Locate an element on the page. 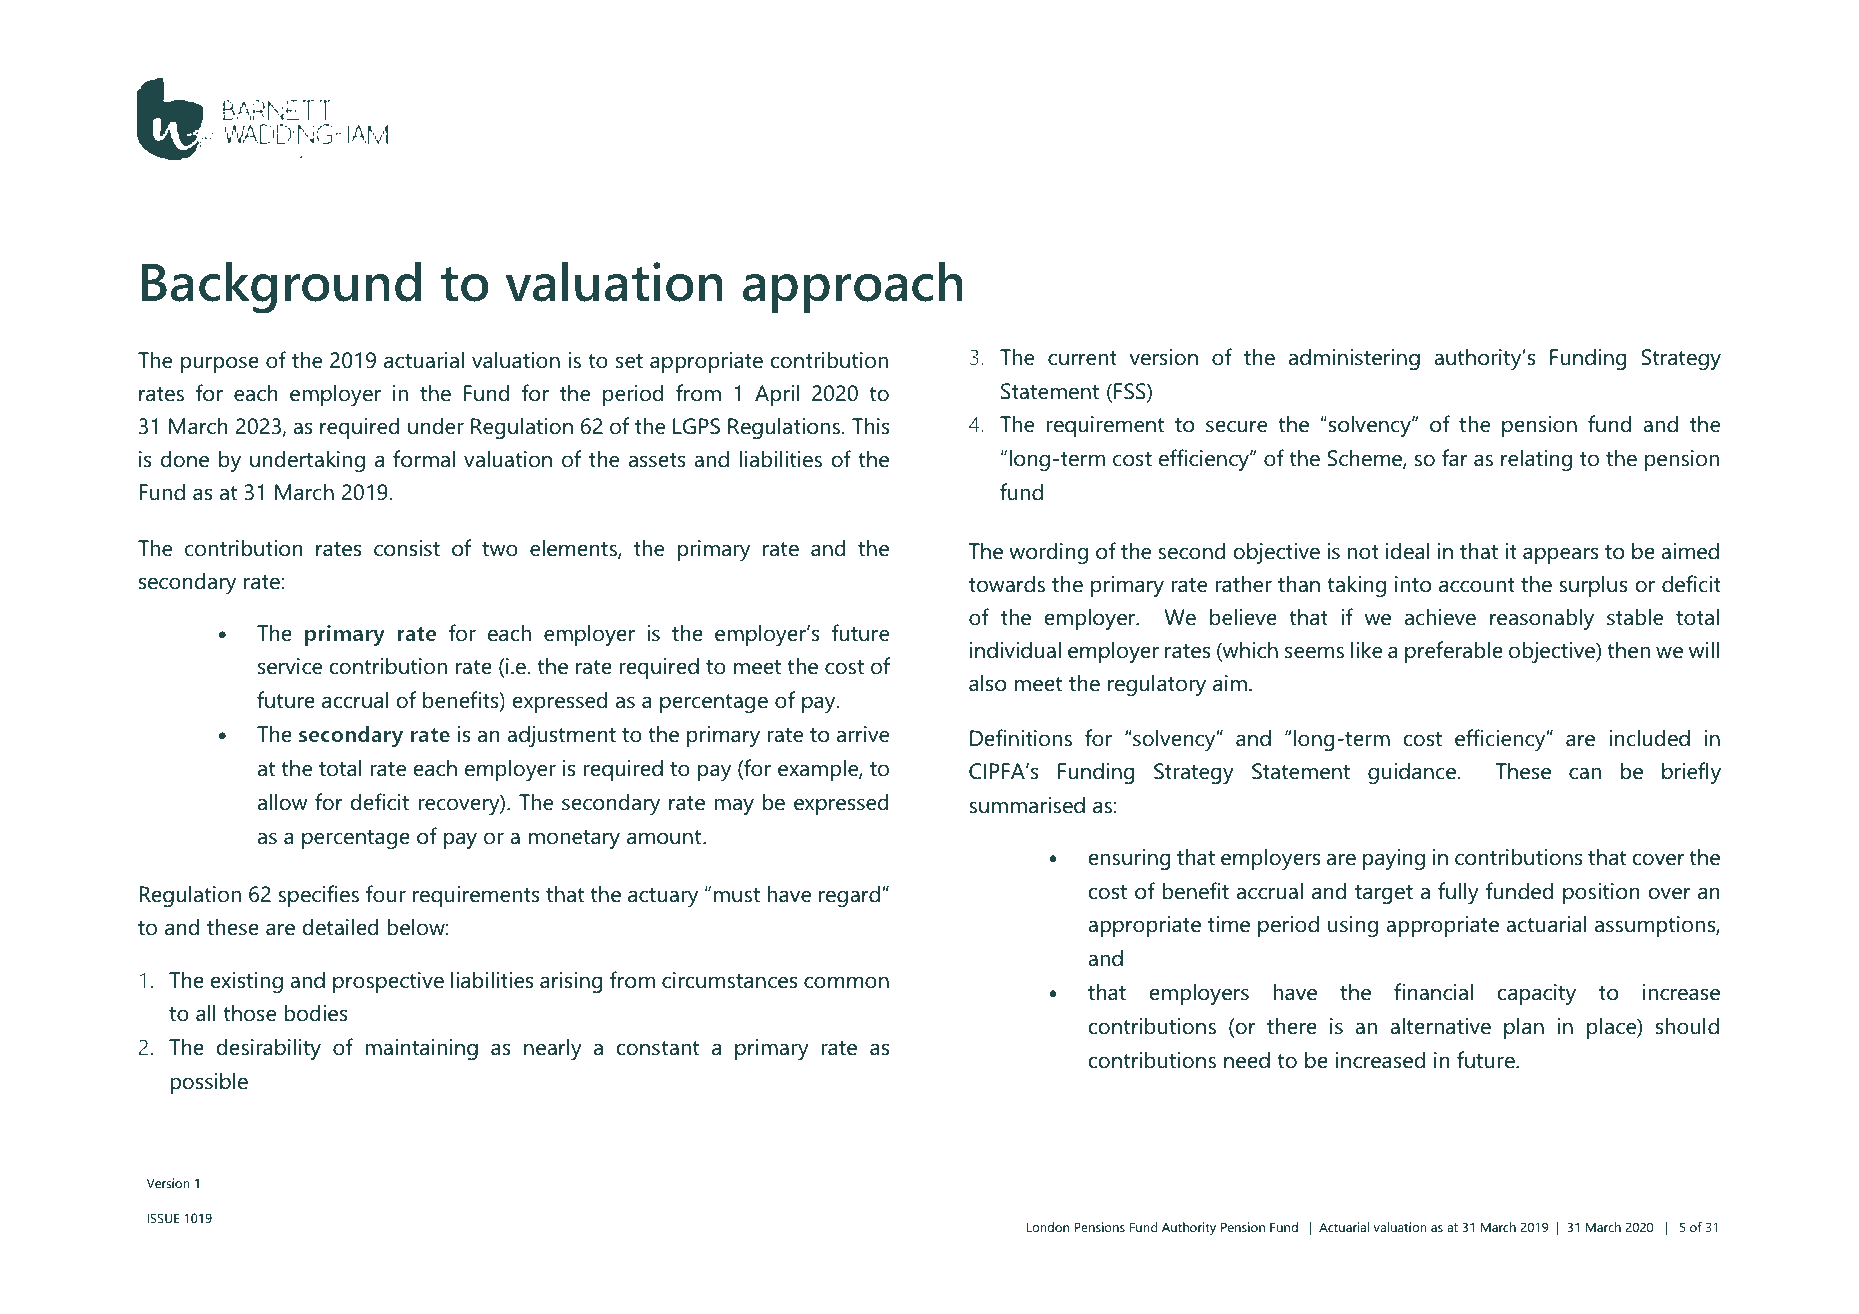  ISSUE is located at coordinates (163, 1218).
